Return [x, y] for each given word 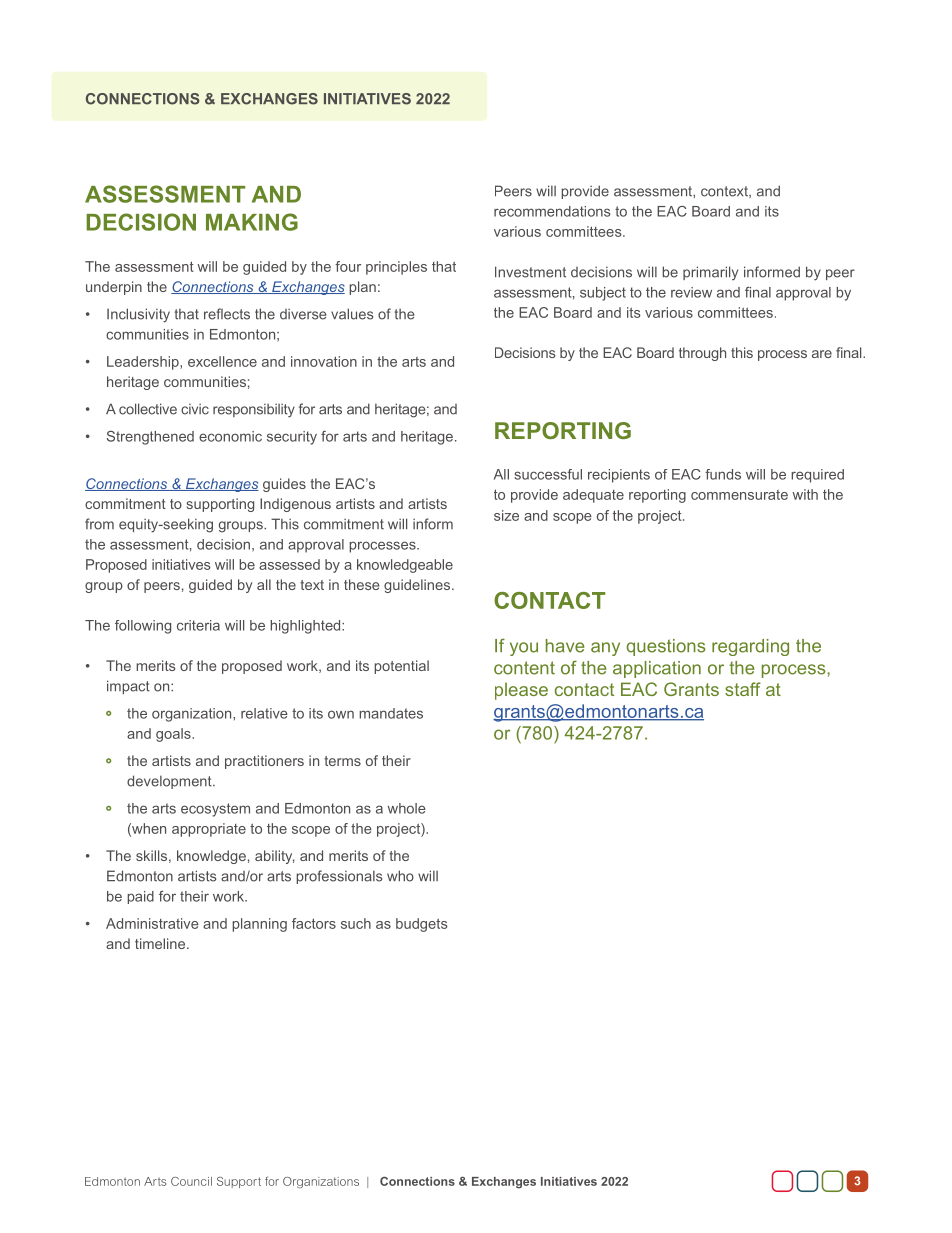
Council [191, 1181]
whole [407, 808]
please [521, 691]
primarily [710, 273]
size [506, 515]
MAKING [252, 222]
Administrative [152, 923]
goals [174, 735]
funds [723, 474]
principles [396, 268]
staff [743, 689]
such [356, 923]
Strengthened [150, 438]
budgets [422, 925]
